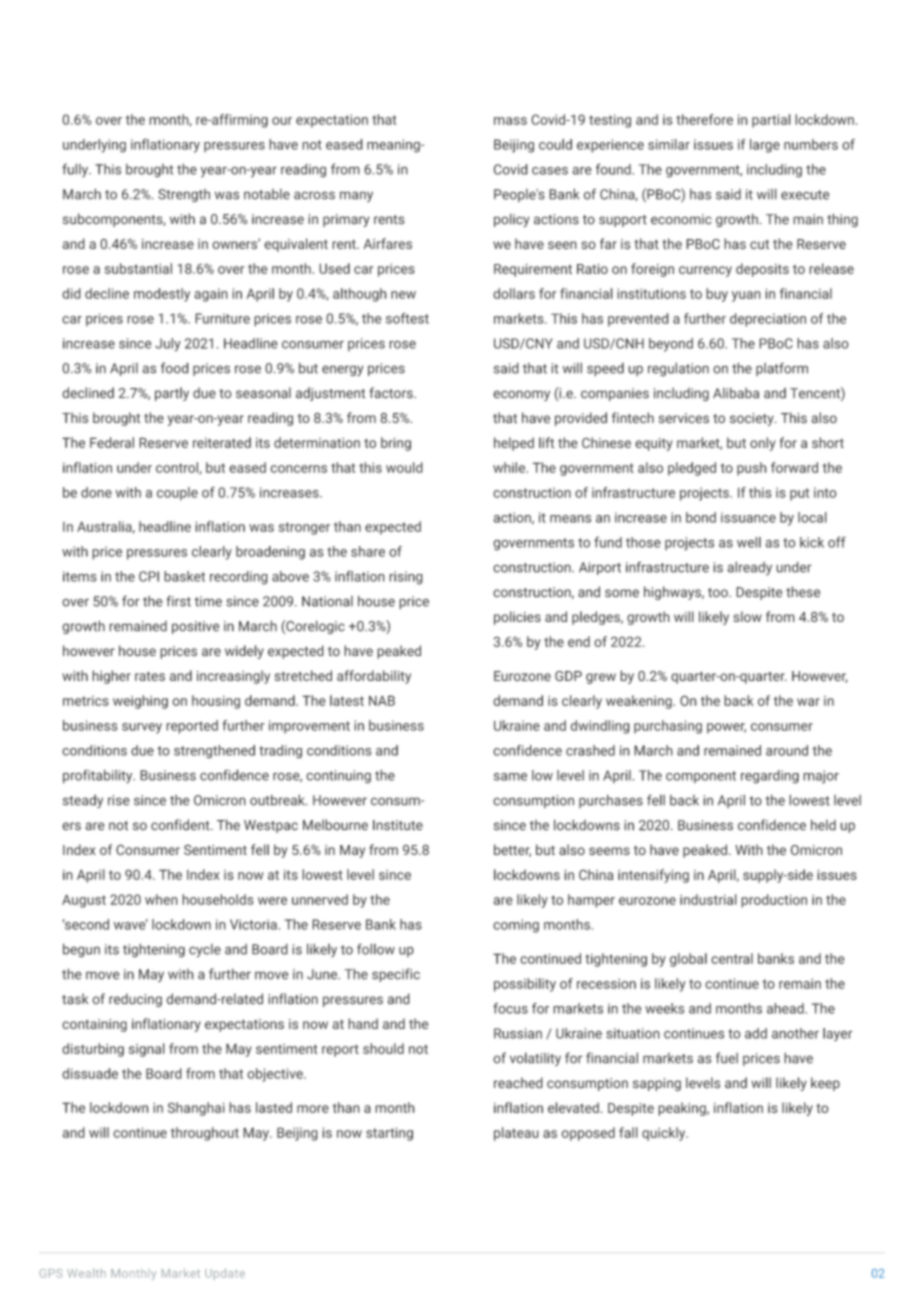 This document has height=1308, width=924. I want to click on society, so click(753, 419).
